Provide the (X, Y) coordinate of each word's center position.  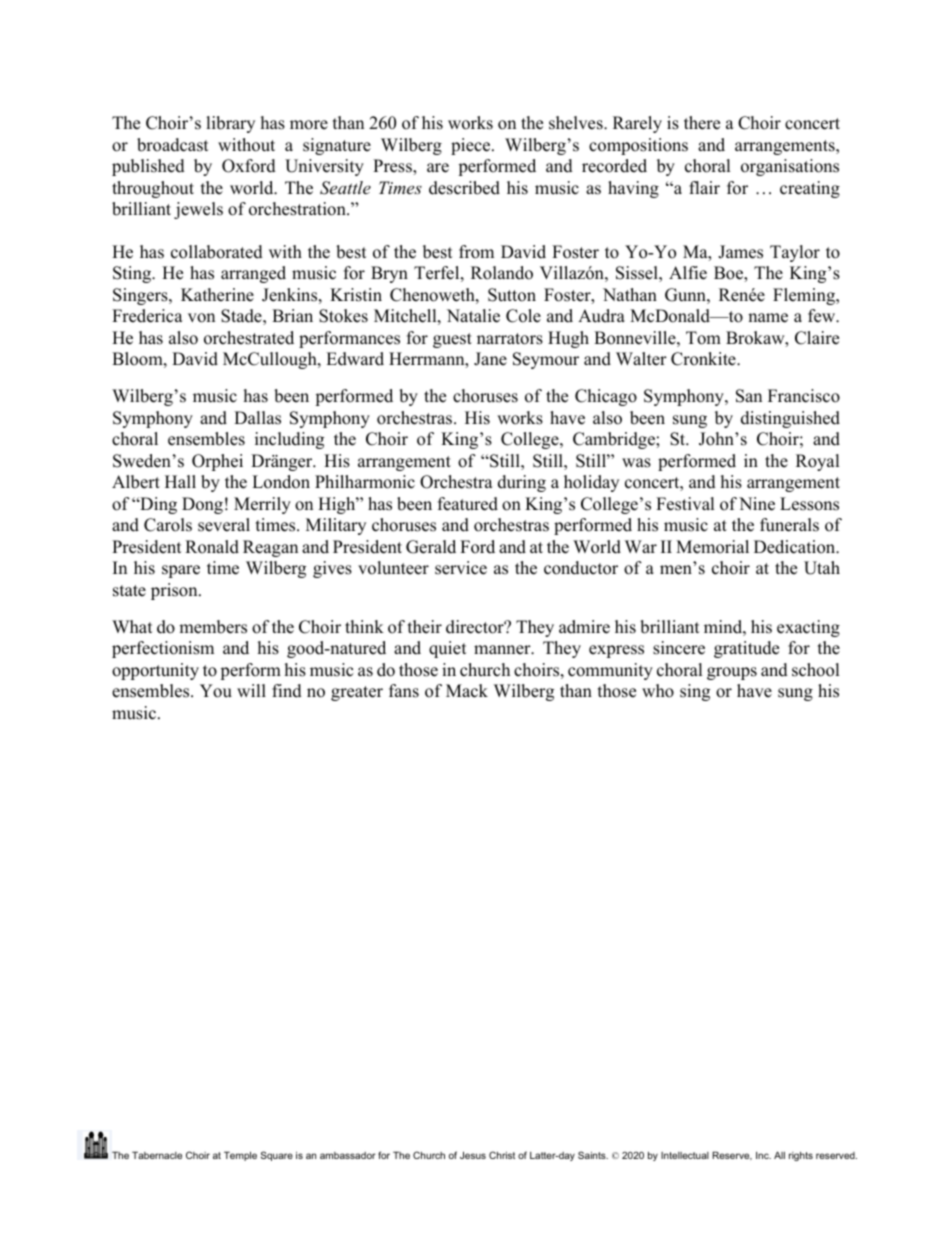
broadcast (173, 145)
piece (472, 146)
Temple (240, 1156)
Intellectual (685, 1155)
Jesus (473, 1155)
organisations (790, 167)
